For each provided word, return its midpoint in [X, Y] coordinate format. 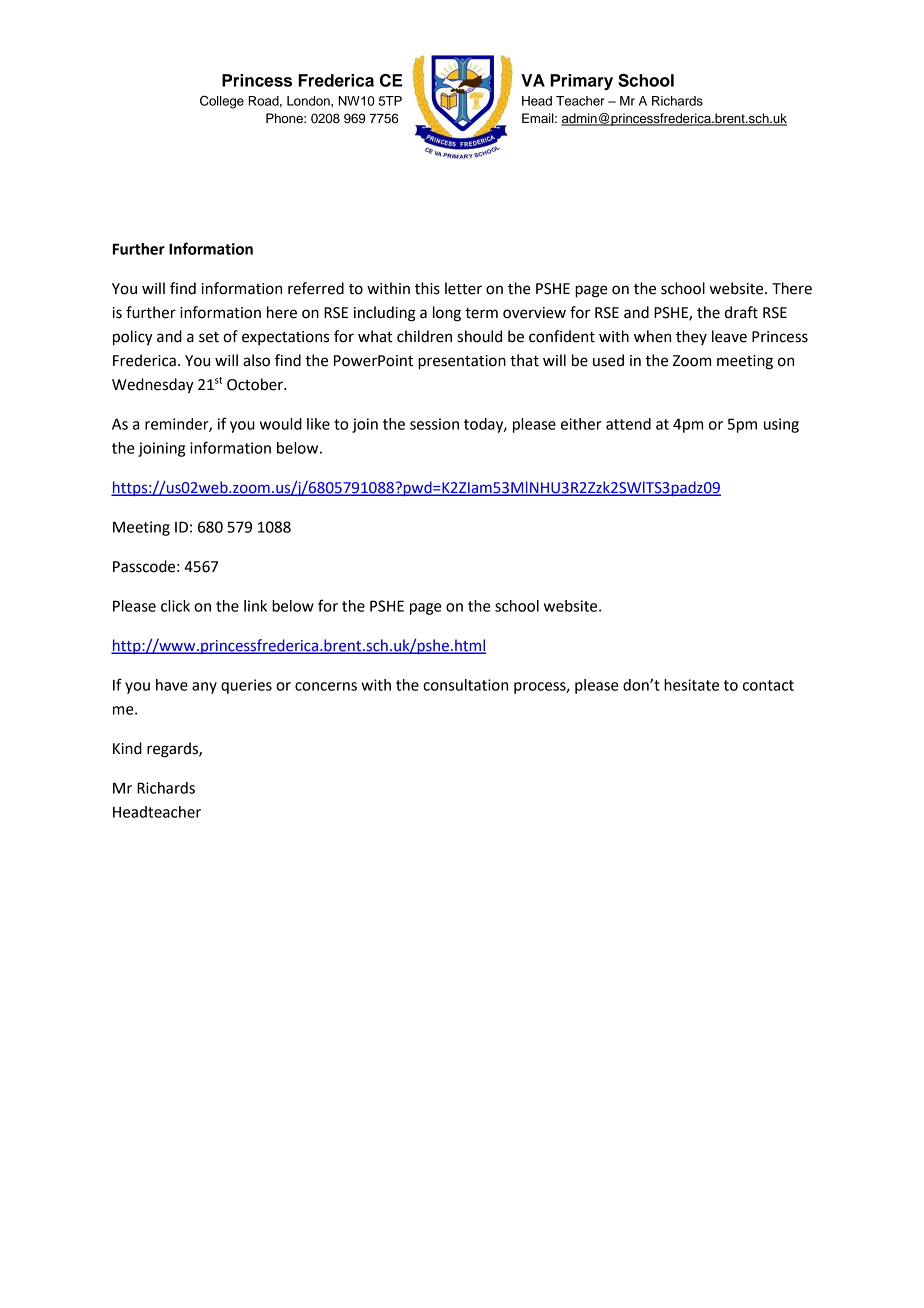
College [222, 102]
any [204, 688]
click [175, 606]
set [209, 337]
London [309, 101]
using [781, 425]
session [434, 424]
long [447, 314]
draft [741, 312]
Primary [581, 82]
